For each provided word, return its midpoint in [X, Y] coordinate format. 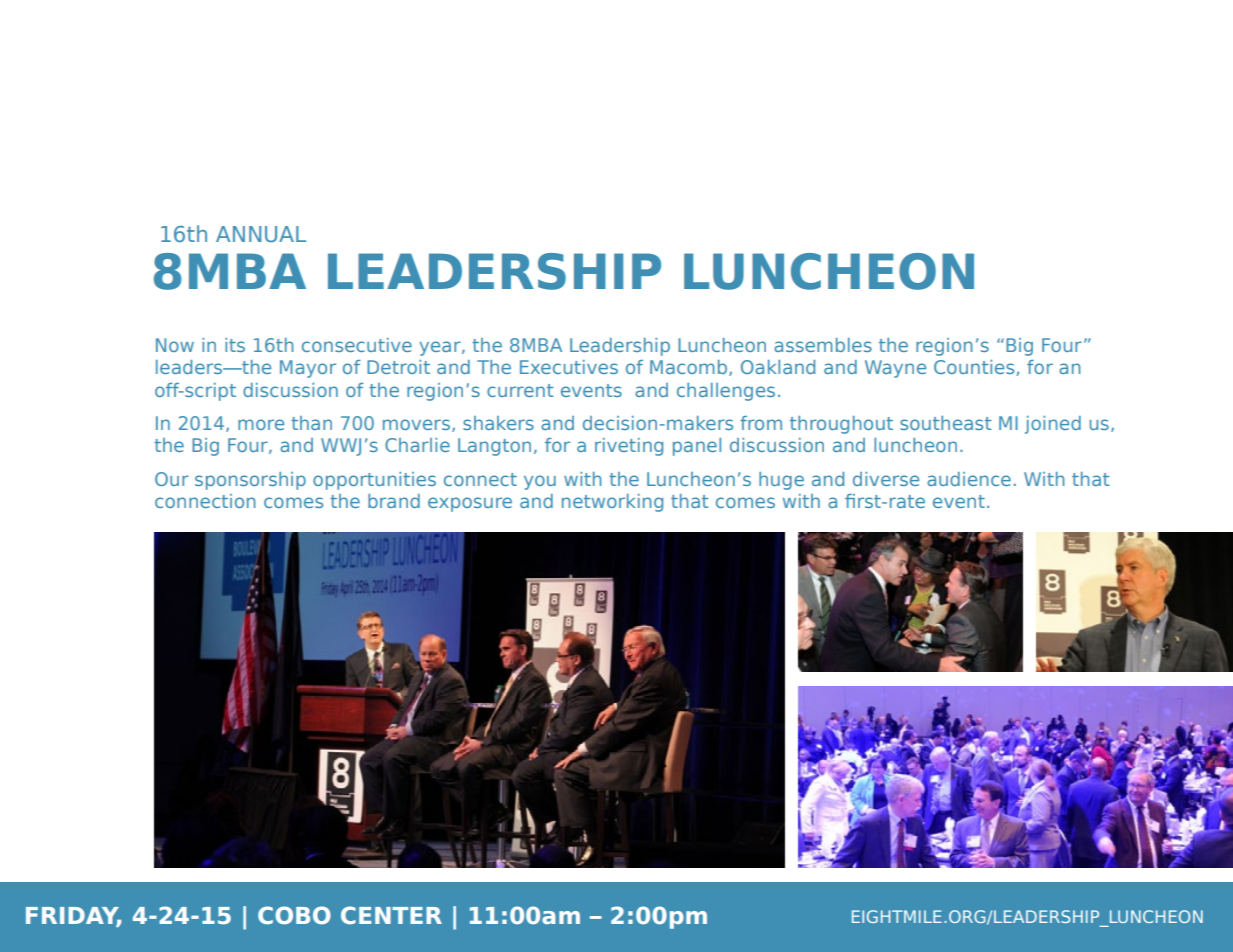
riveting [629, 447]
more [261, 424]
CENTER [391, 915]
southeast [945, 423]
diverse [886, 479]
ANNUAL [261, 234]
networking [612, 503]
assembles [823, 345]
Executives [569, 367]
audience [969, 479]
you [540, 482]
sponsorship [250, 481]
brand [394, 501]
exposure [470, 504]
